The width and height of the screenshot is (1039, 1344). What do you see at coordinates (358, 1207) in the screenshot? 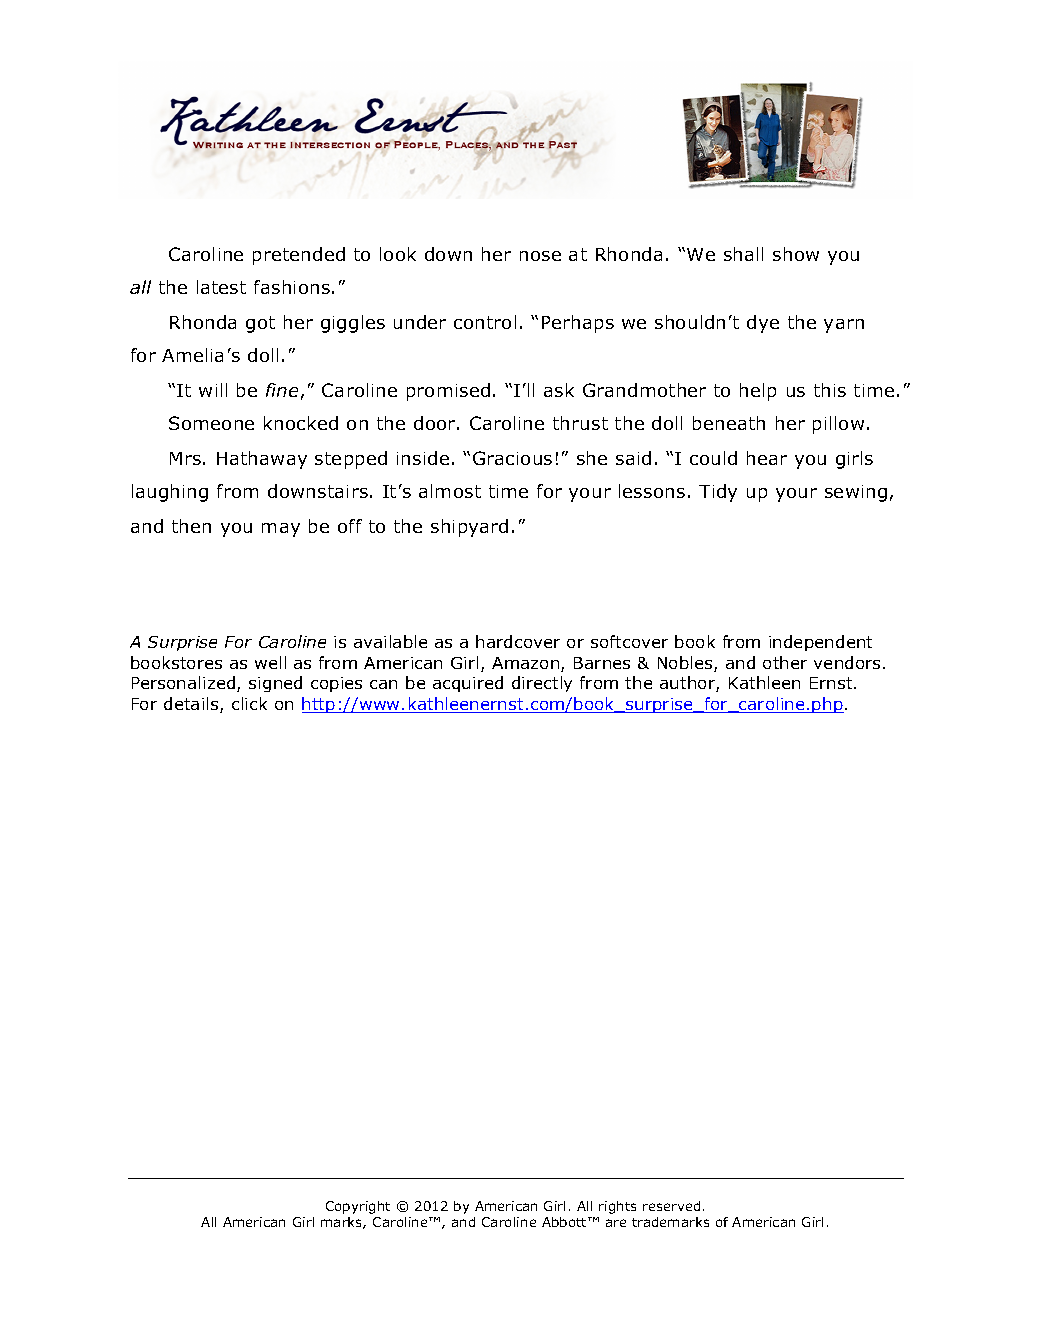
I see `Copyright` at bounding box center [358, 1207].
